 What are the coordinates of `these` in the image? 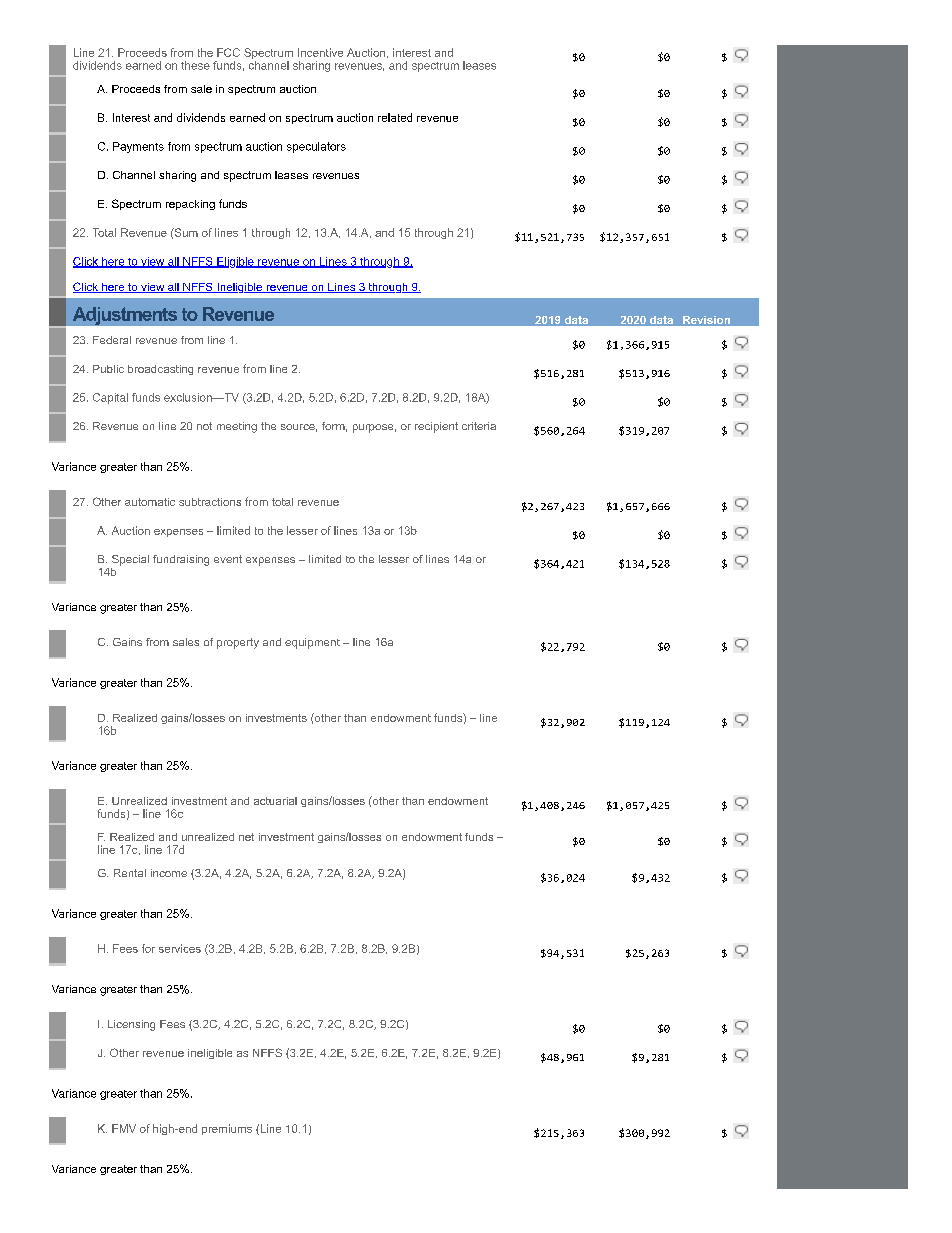 It's located at (195, 65).
